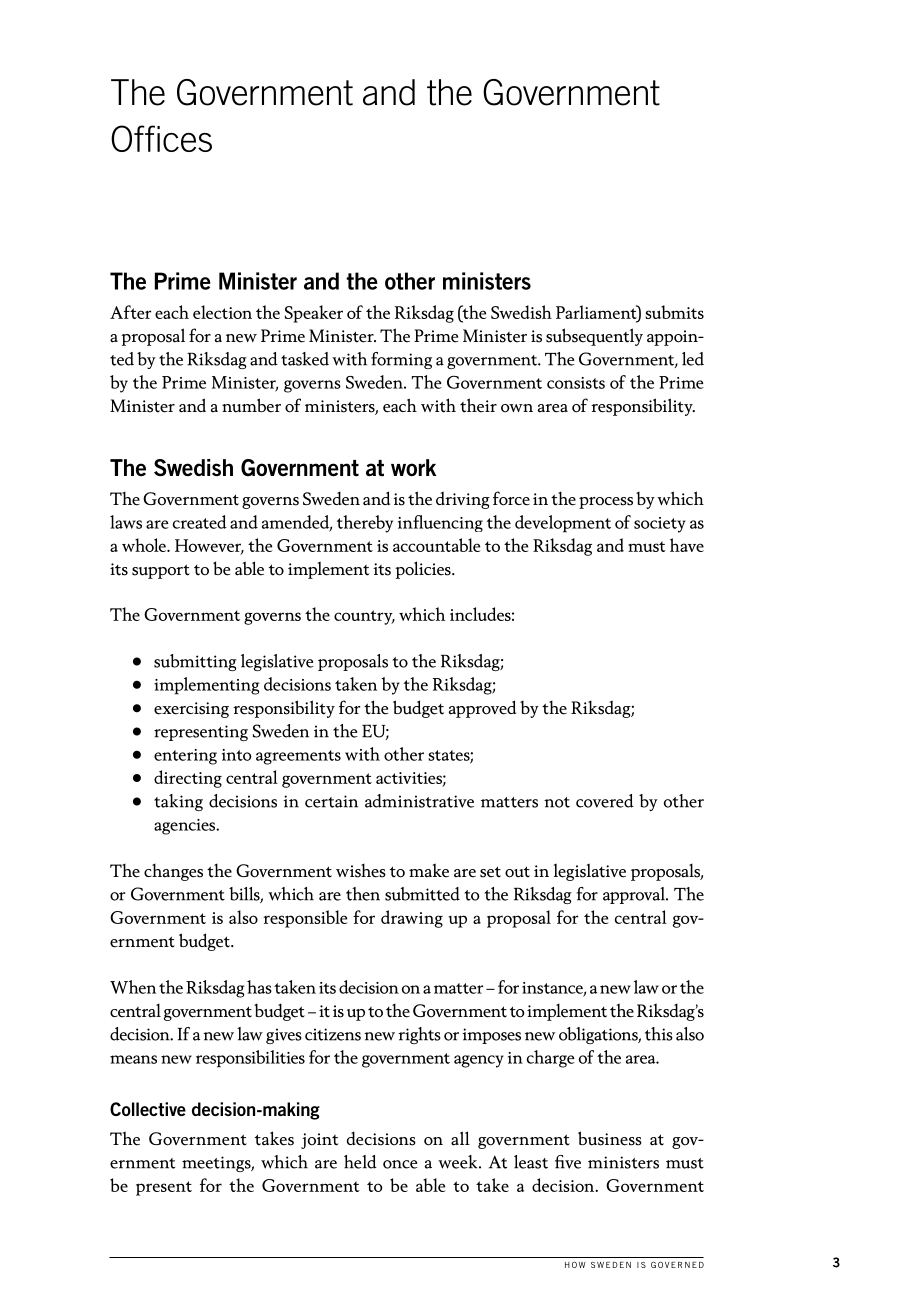 This page has height=1308, width=924. I want to click on Collective, so click(148, 1109).
